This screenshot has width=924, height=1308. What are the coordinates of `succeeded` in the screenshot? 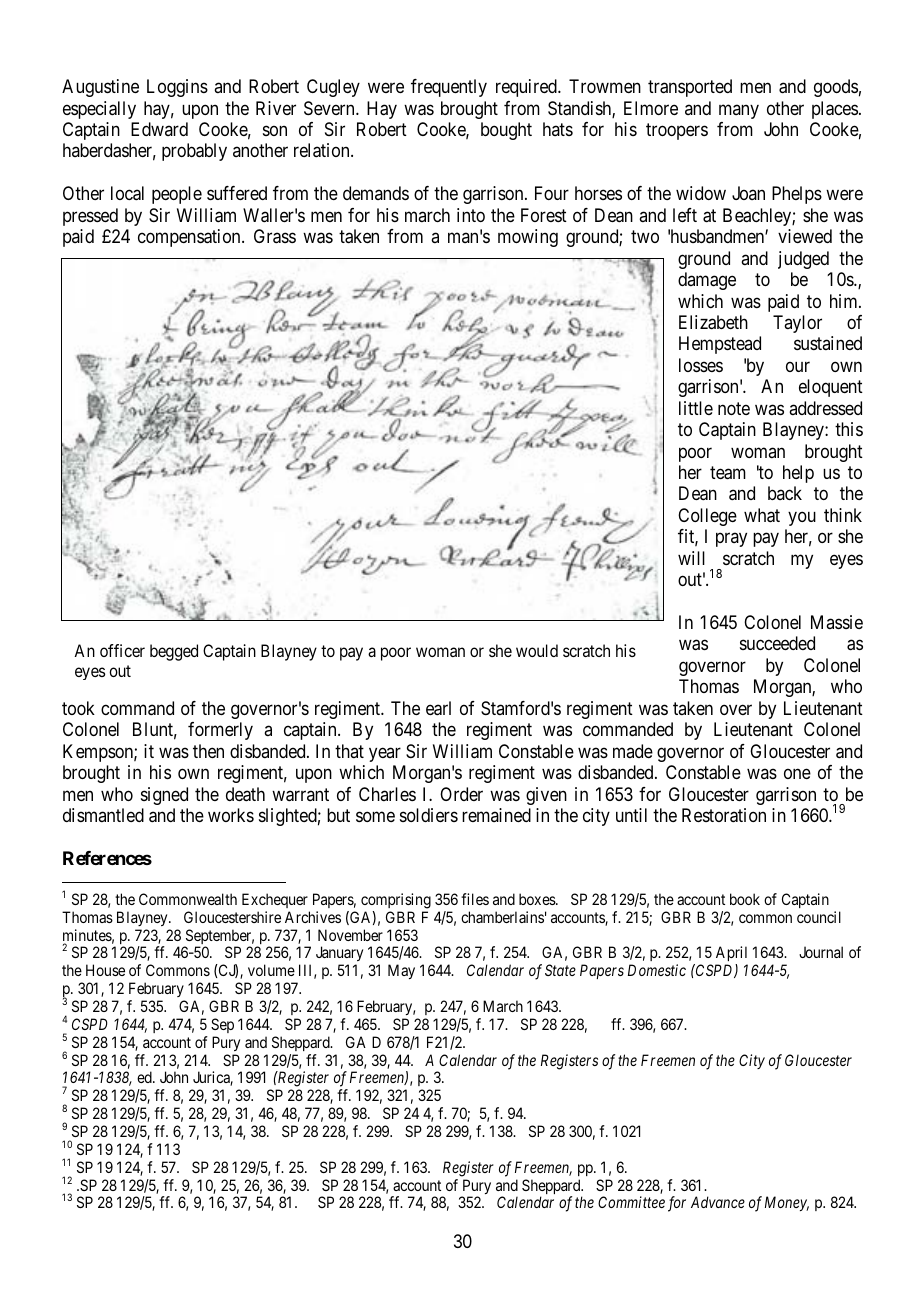 It's located at (777, 643).
